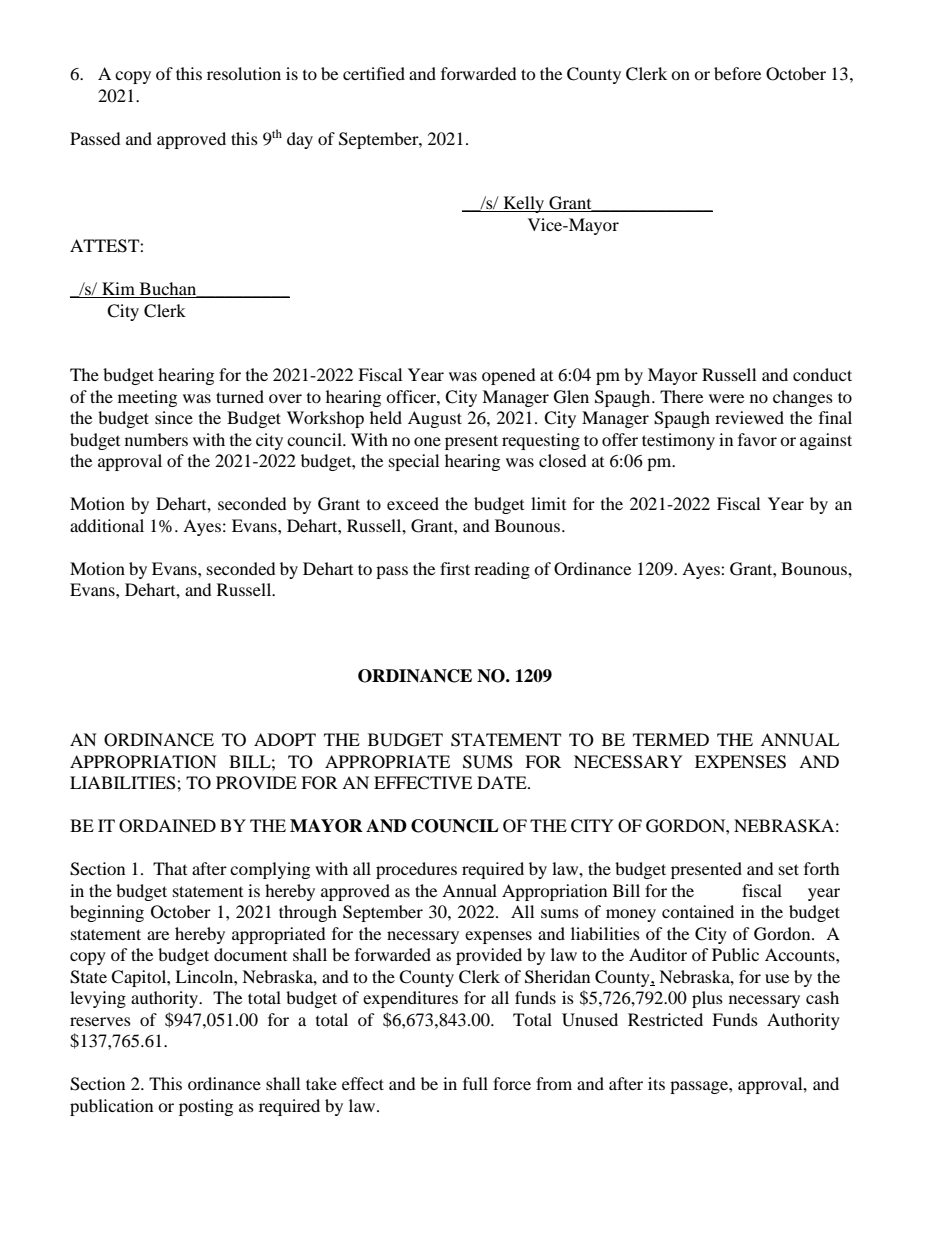  I want to click on full, so click(475, 1083).
